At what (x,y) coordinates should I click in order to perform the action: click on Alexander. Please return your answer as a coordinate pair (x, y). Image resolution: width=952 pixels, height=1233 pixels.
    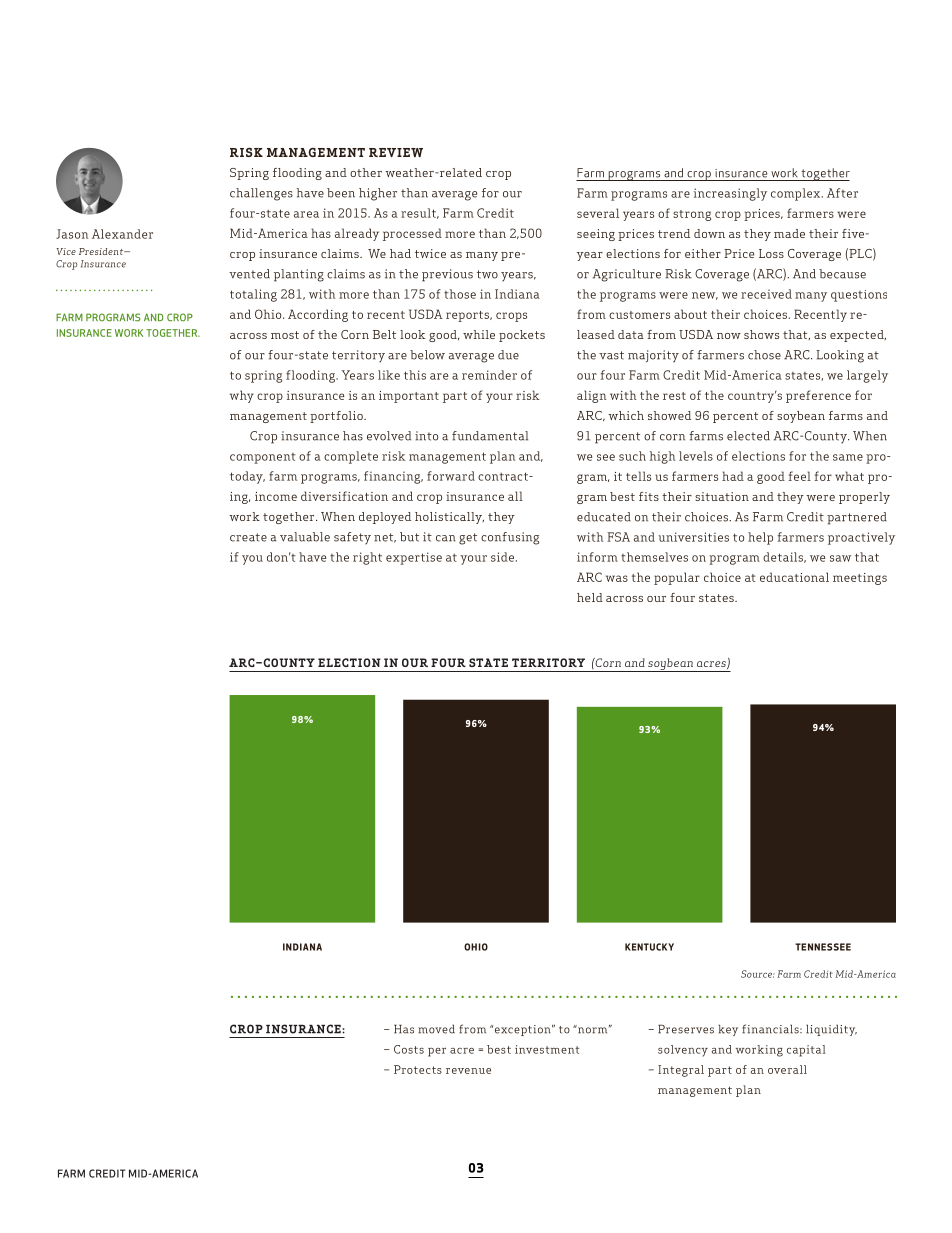
    Looking at the image, I should click on (122, 234).
